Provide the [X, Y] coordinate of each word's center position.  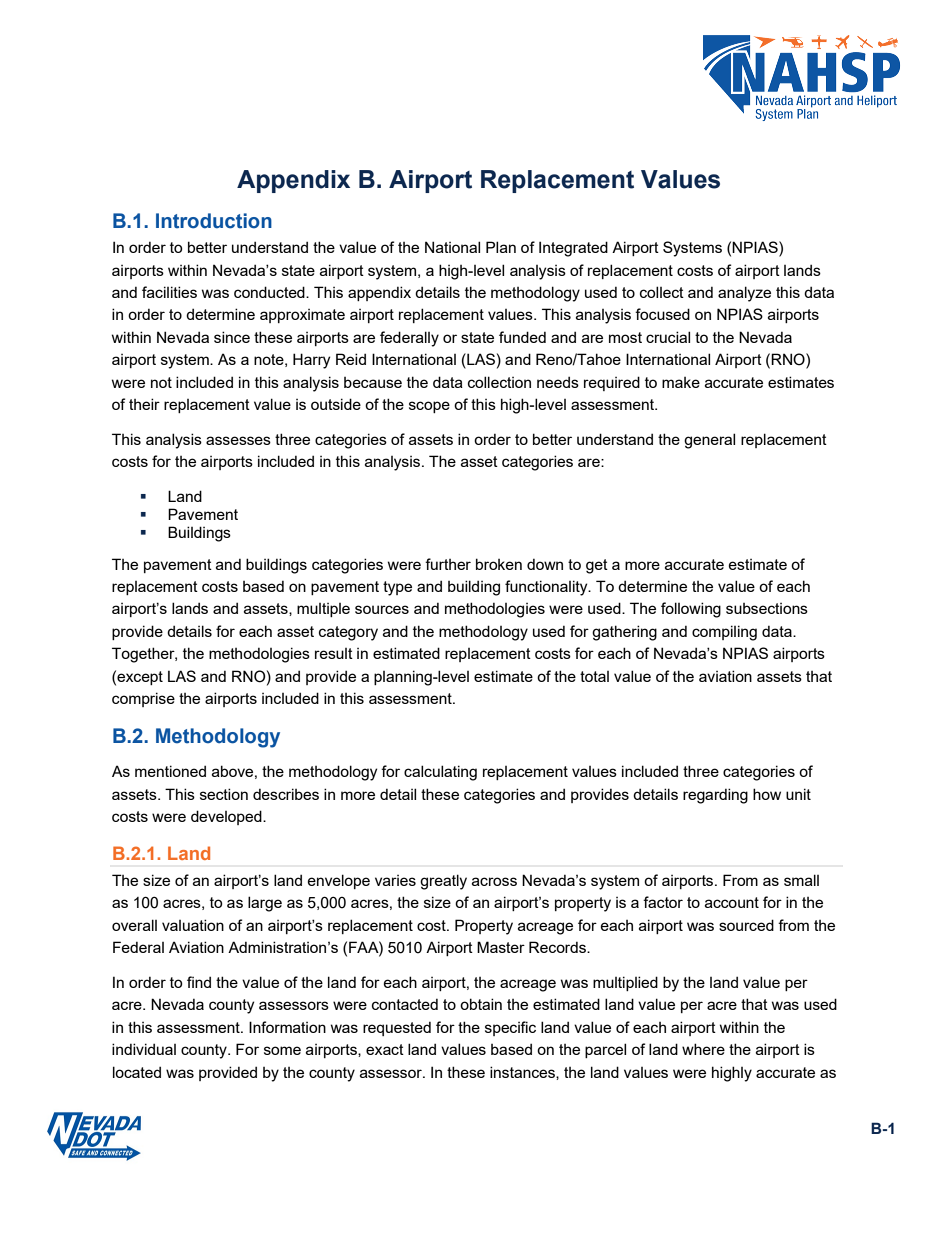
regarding [715, 796]
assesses [238, 440]
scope [429, 407]
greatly [443, 882]
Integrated [573, 249]
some [282, 1050]
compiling [724, 633]
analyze [744, 294]
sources [382, 609]
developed [227, 817]
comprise [143, 699]
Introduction [214, 221]
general [709, 441]
